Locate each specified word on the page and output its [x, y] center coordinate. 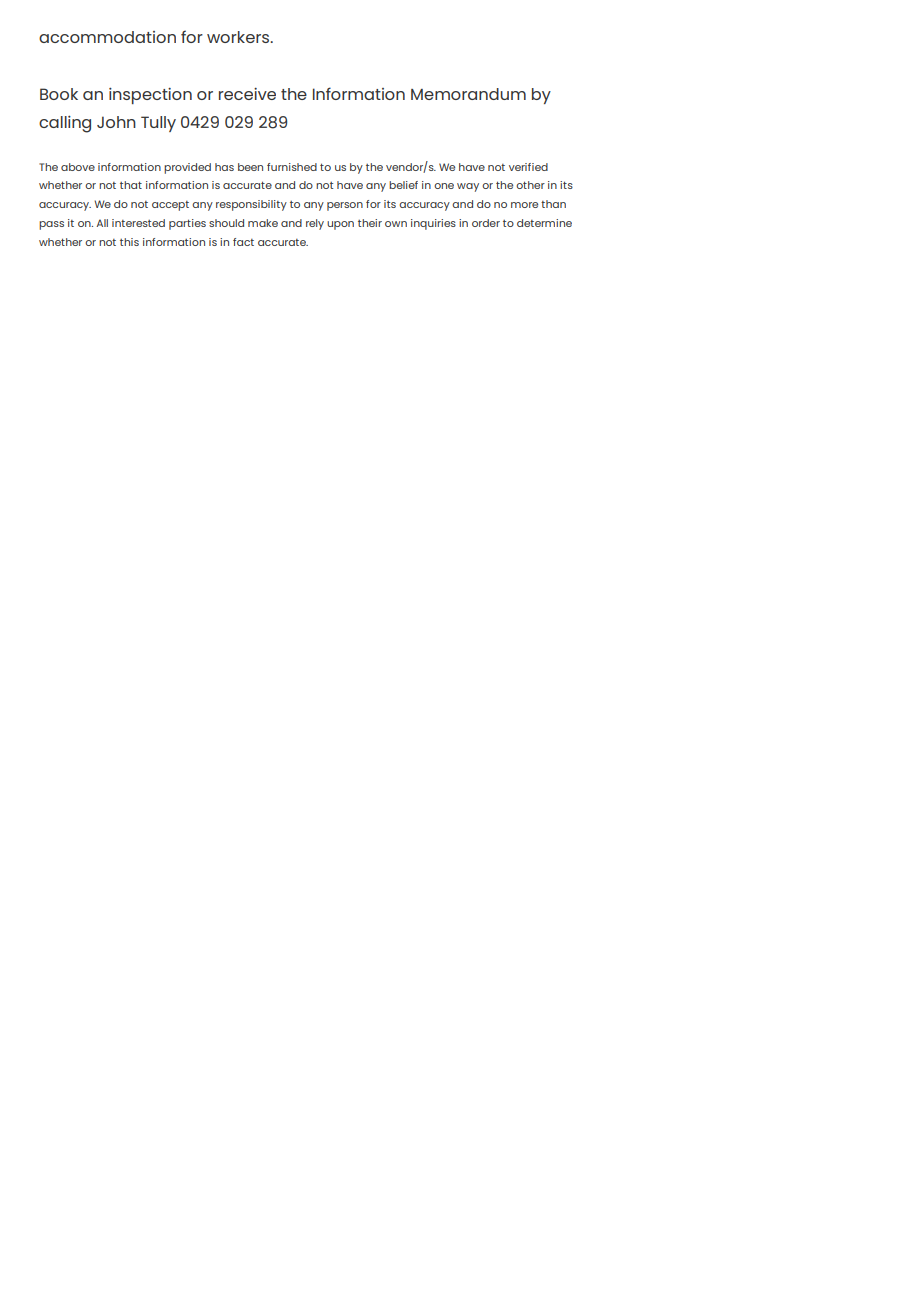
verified [528, 167]
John [116, 122]
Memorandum [468, 94]
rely [315, 224]
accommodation [107, 37]
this [129, 242]
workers [239, 37]
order [486, 223]
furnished [292, 167]
